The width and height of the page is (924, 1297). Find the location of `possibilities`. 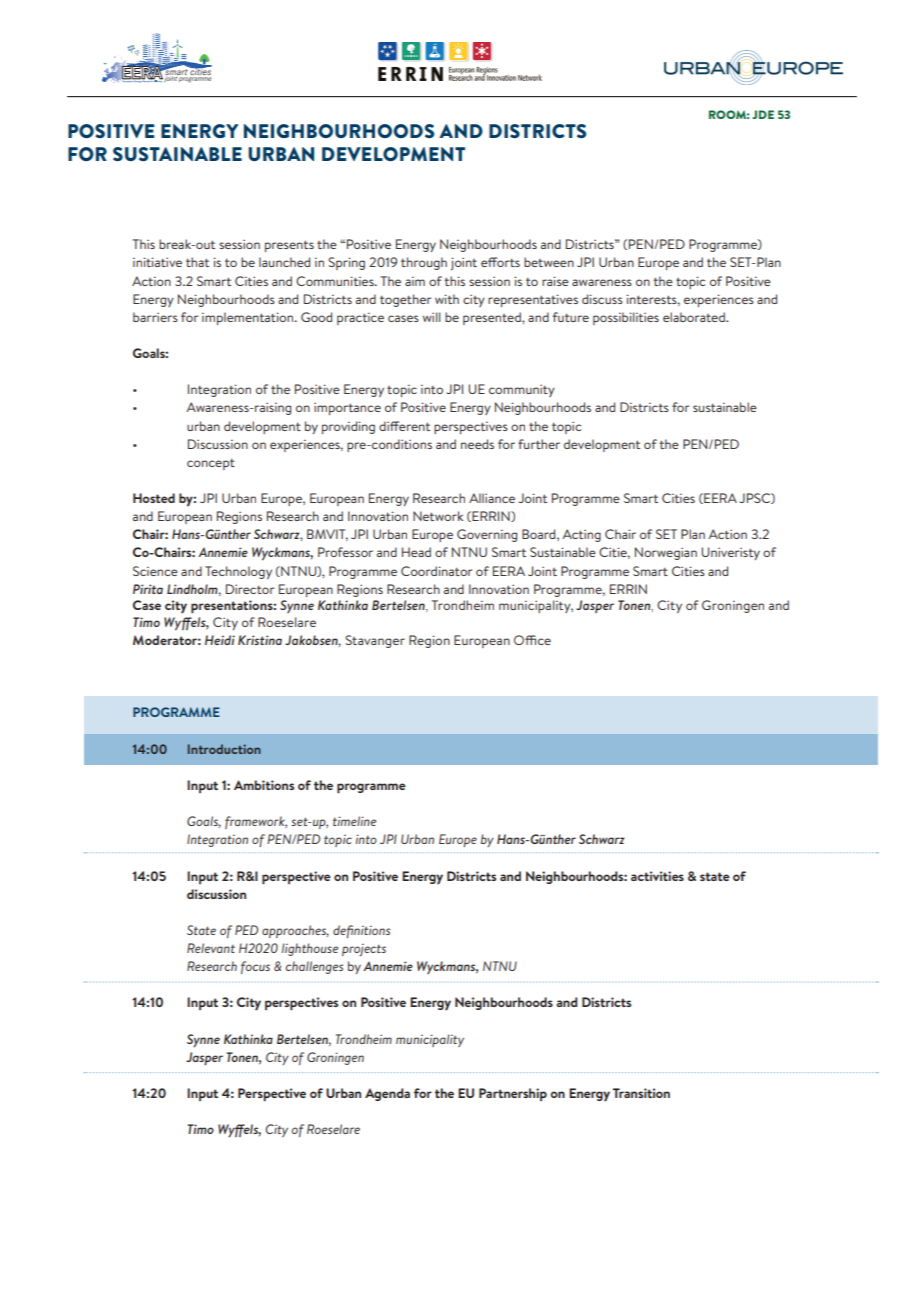

possibilities is located at coordinates (626, 318).
